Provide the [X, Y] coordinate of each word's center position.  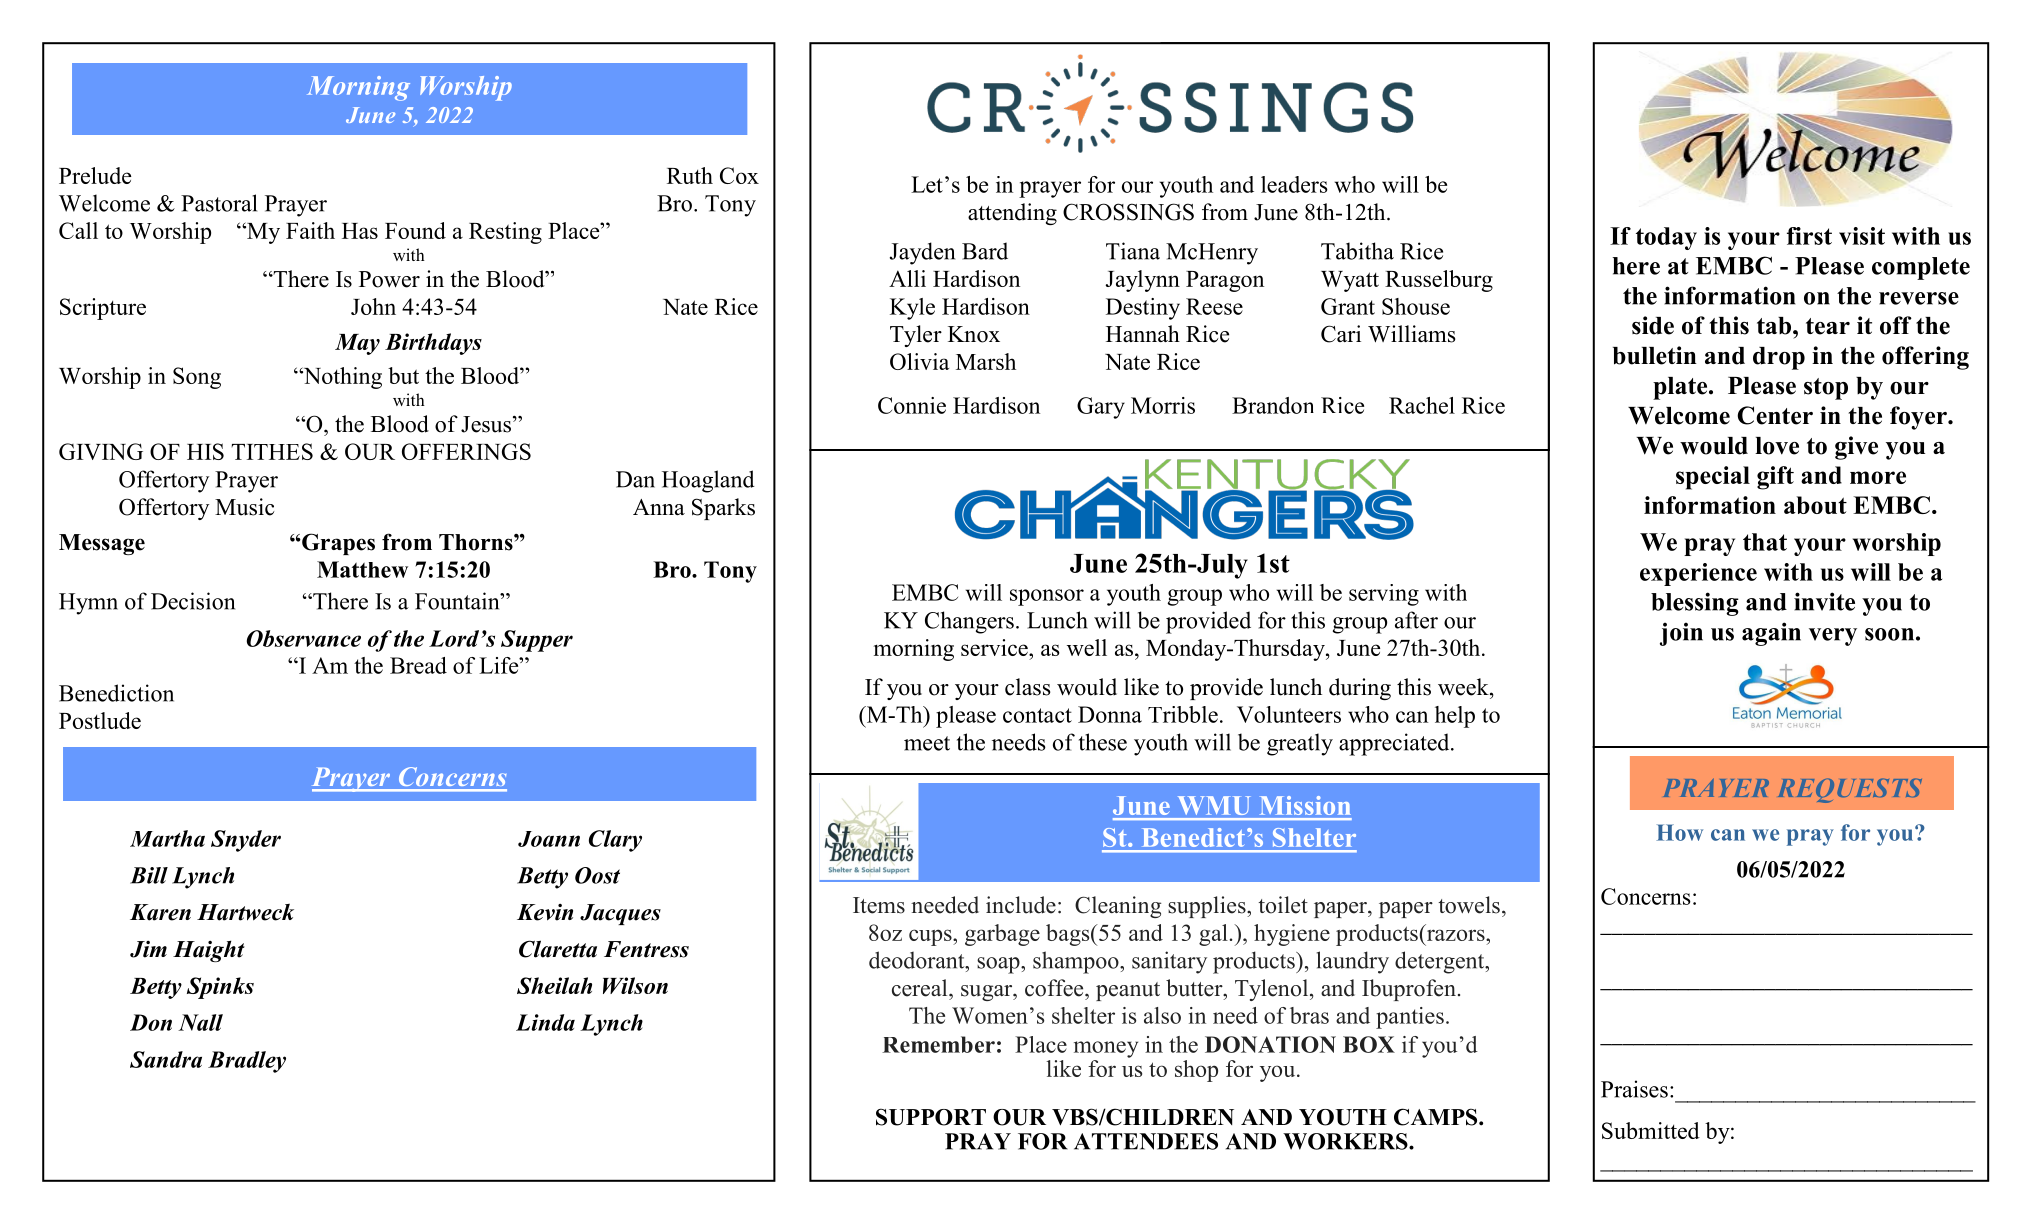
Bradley [247, 1062]
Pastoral [219, 203]
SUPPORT [931, 1117]
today [1666, 238]
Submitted [1651, 1130]
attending [1012, 214]
